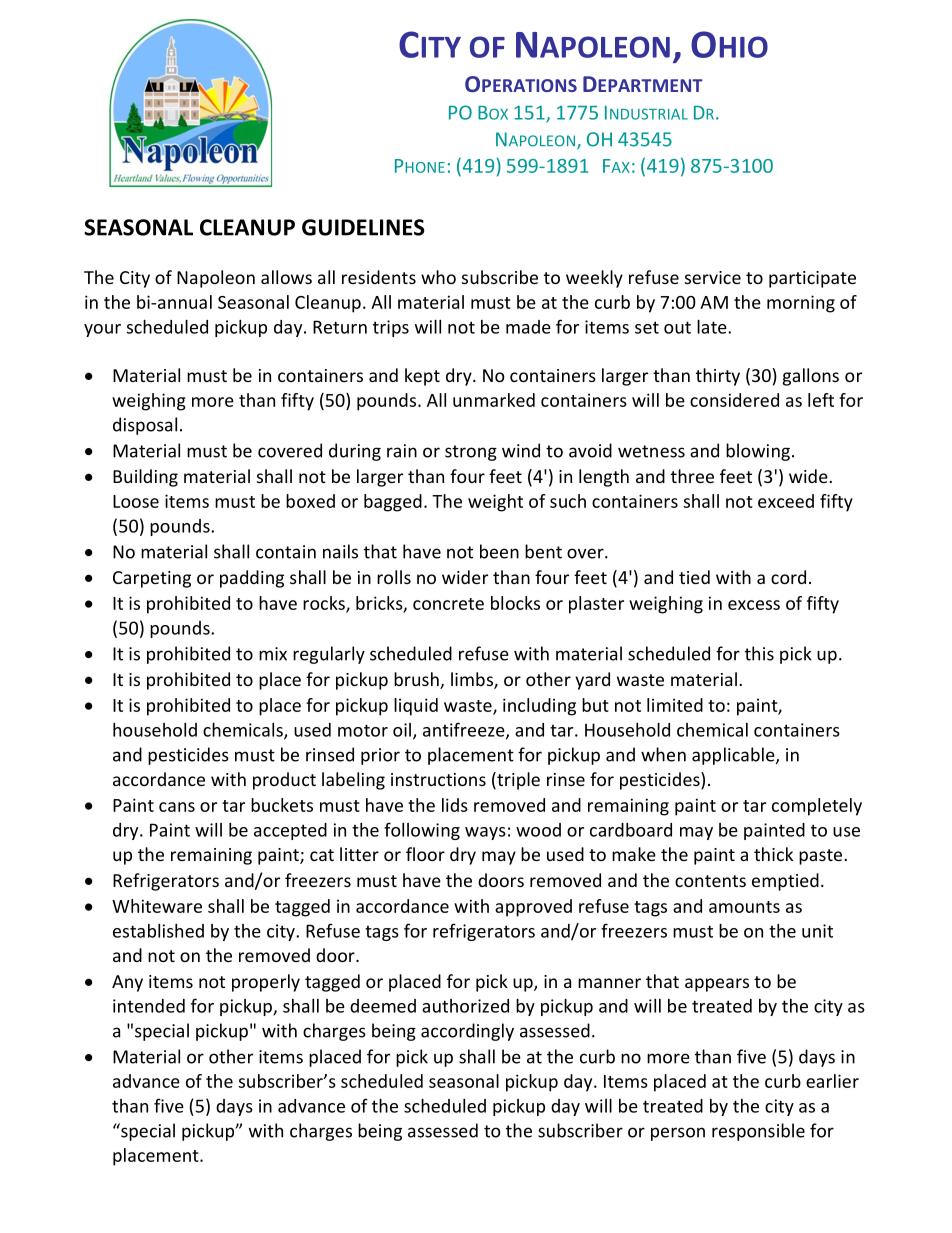 This page has width=952, height=1233. Describe the element at coordinates (149, 1006) in the page. I see `intended` at that location.
